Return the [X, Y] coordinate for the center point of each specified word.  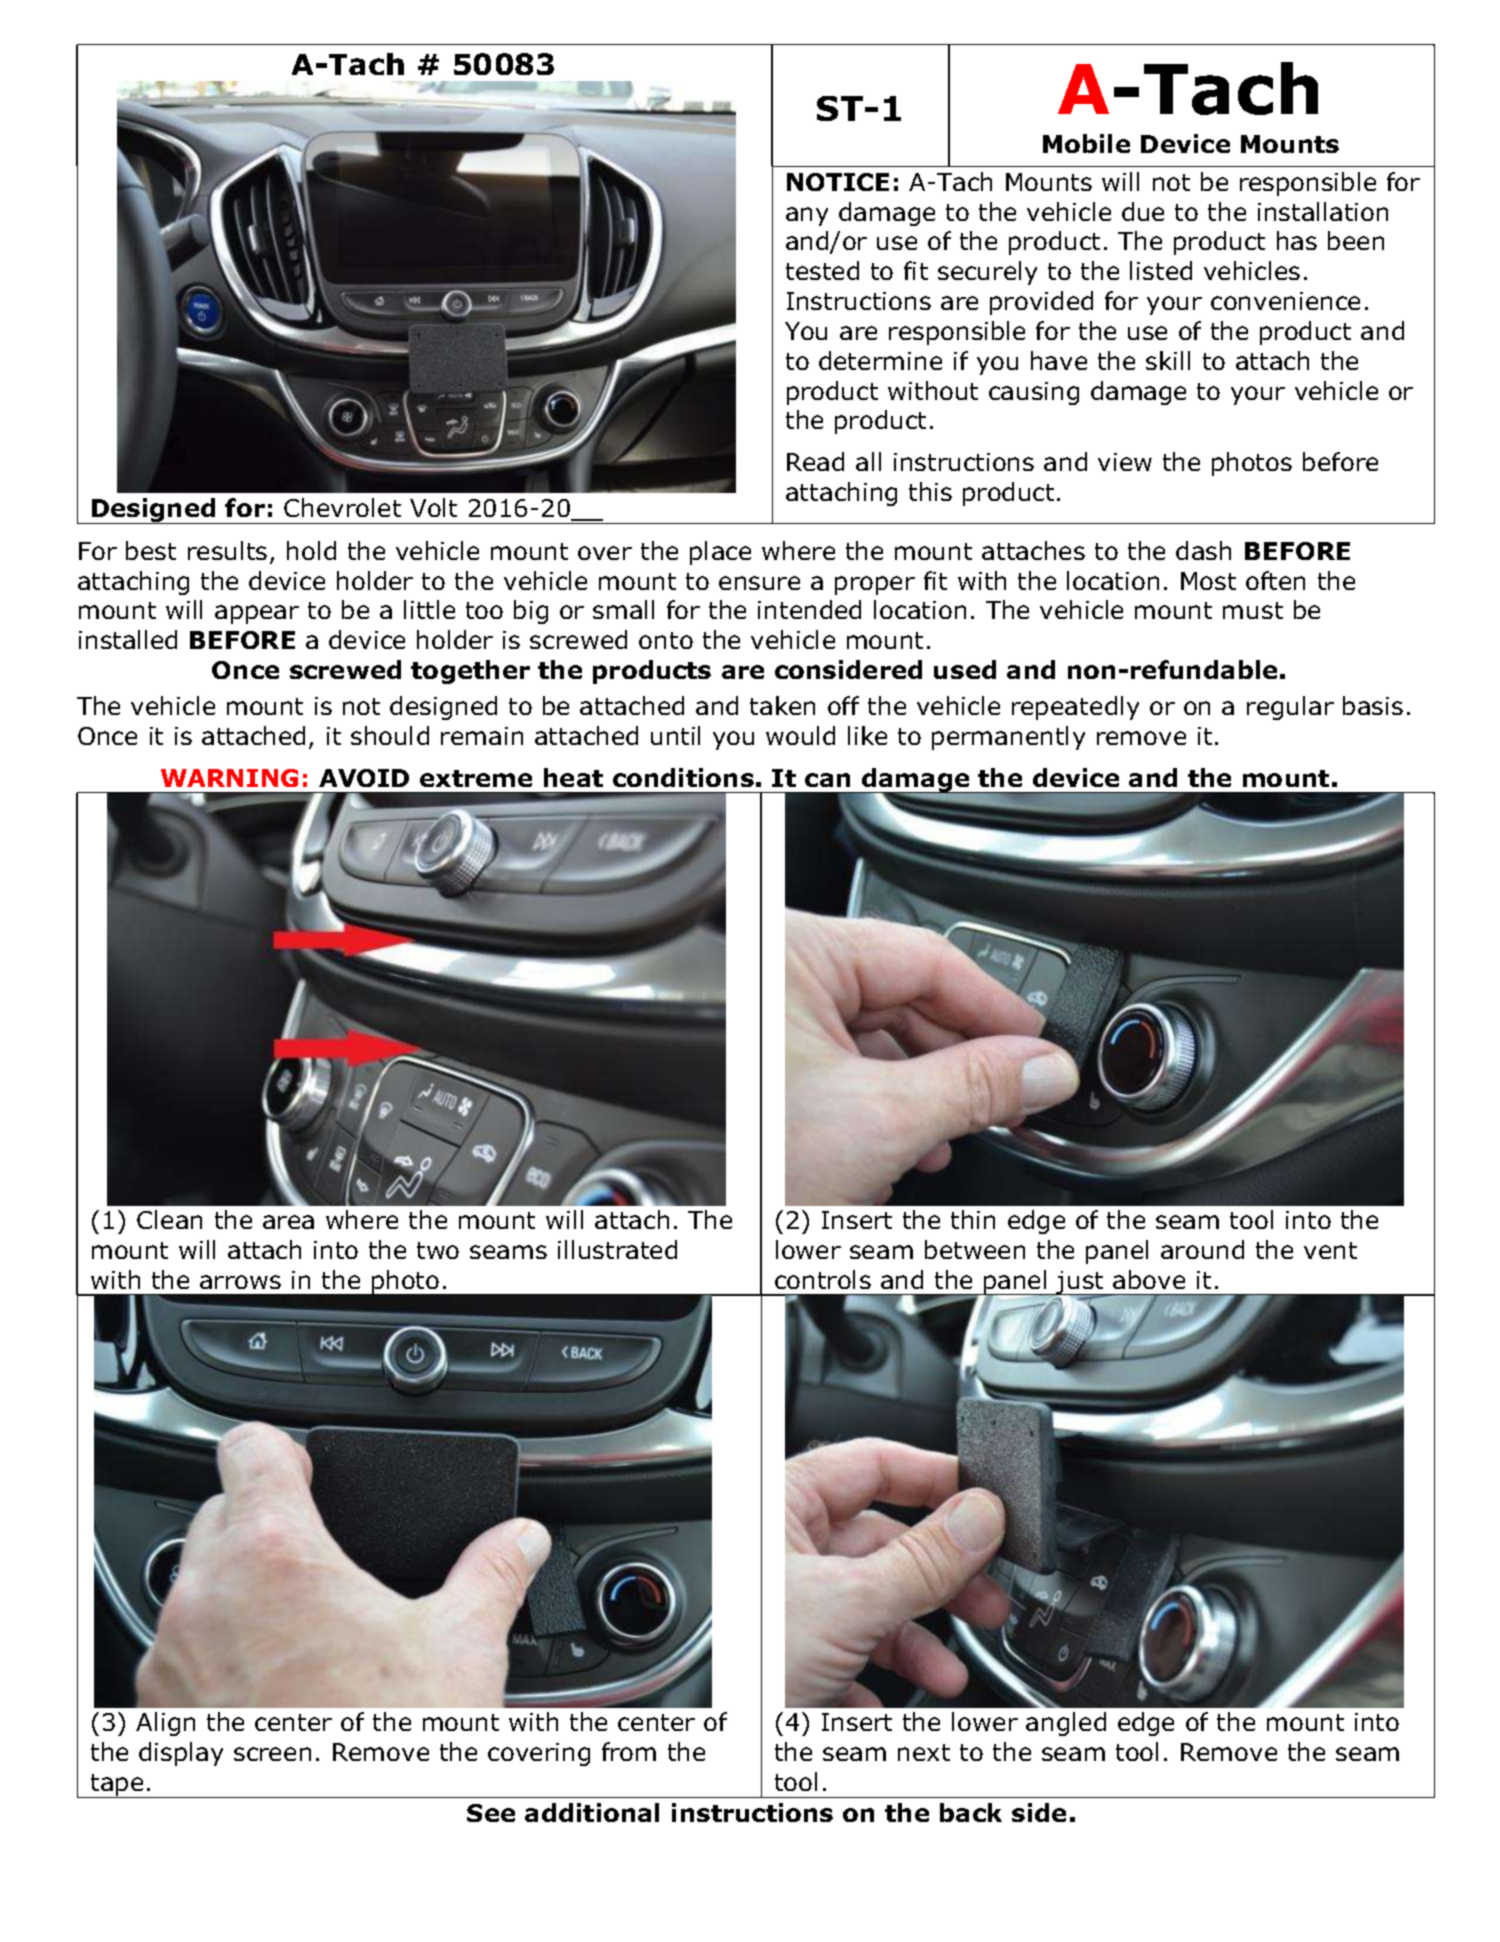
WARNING [229, 778]
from [629, 1751]
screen [272, 1754]
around [1202, 1249]
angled [1066, 1724]
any [807, 216]
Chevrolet [342, 507]
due [1143, 211]
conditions [683, 777]
